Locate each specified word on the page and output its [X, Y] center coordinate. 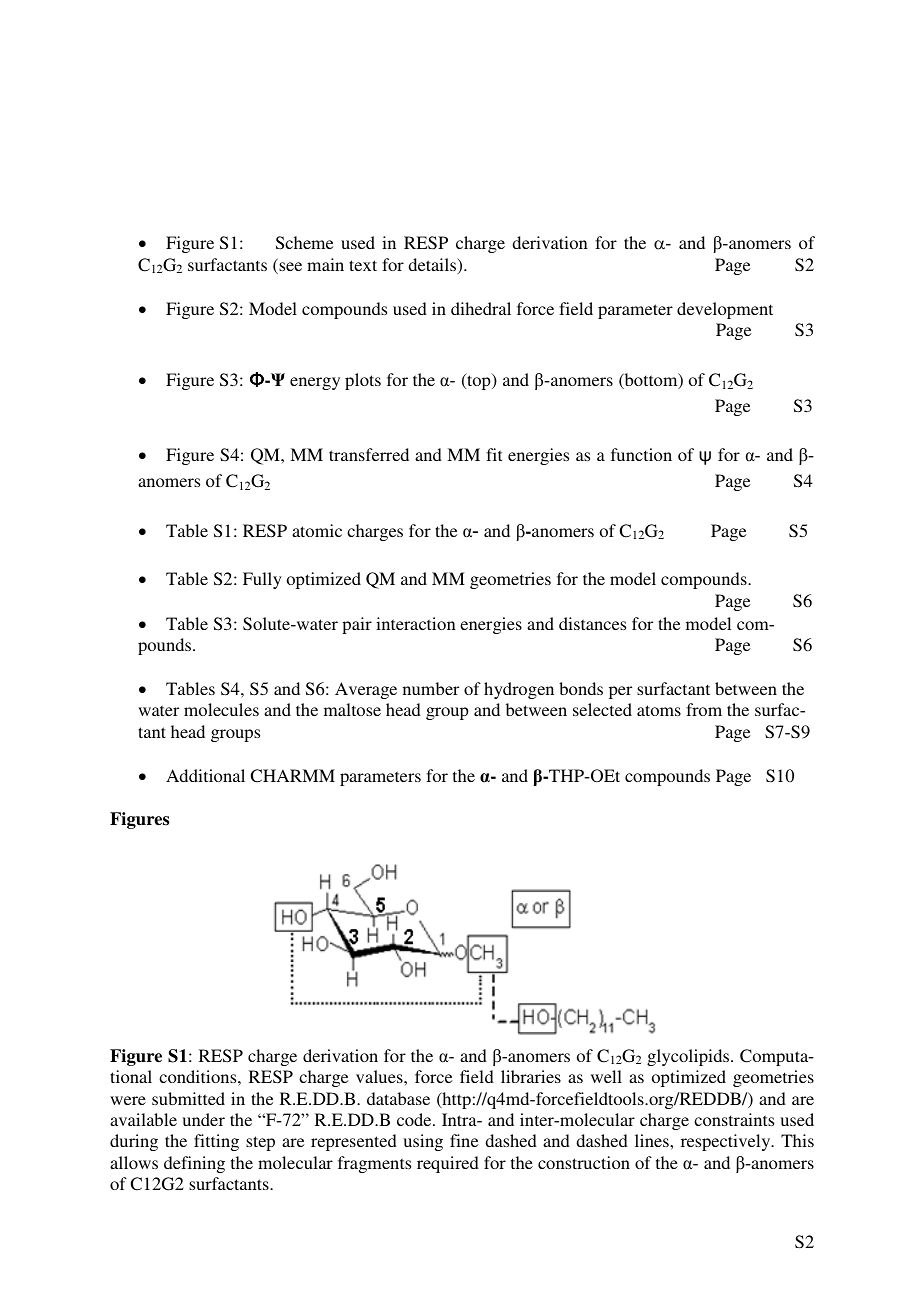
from [704, 709]
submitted [188, 1098]
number [431, 688]
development [725, 310]
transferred [369, 454]
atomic [317, 530]
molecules [221, 709]
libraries [531, 1076]
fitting [216, 1142]
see [289, 268]
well [606, 1076]
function [641, 454]
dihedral [481, 308]
